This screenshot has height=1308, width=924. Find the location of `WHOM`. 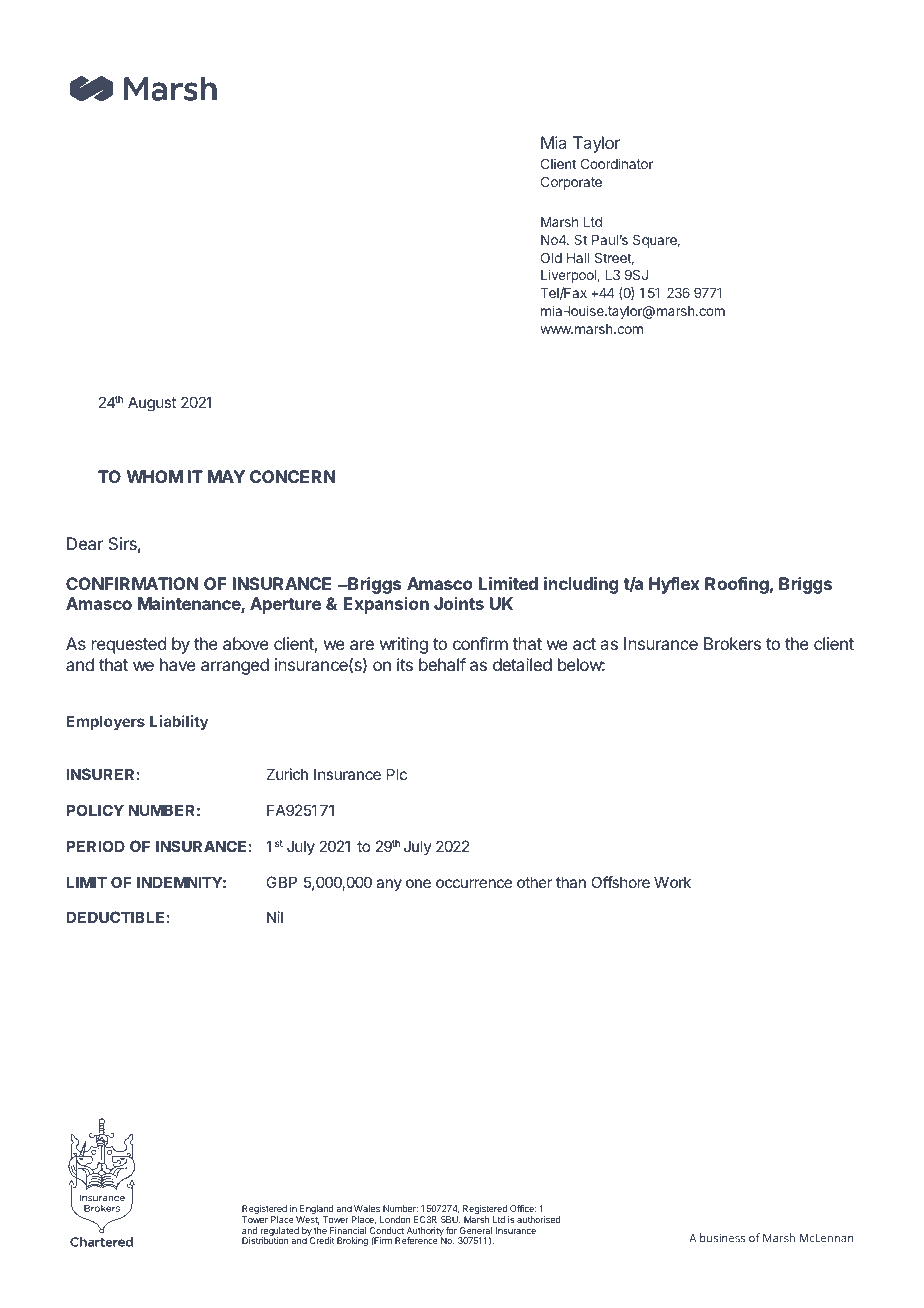

WHOM is located at coordinates (155, 476).
